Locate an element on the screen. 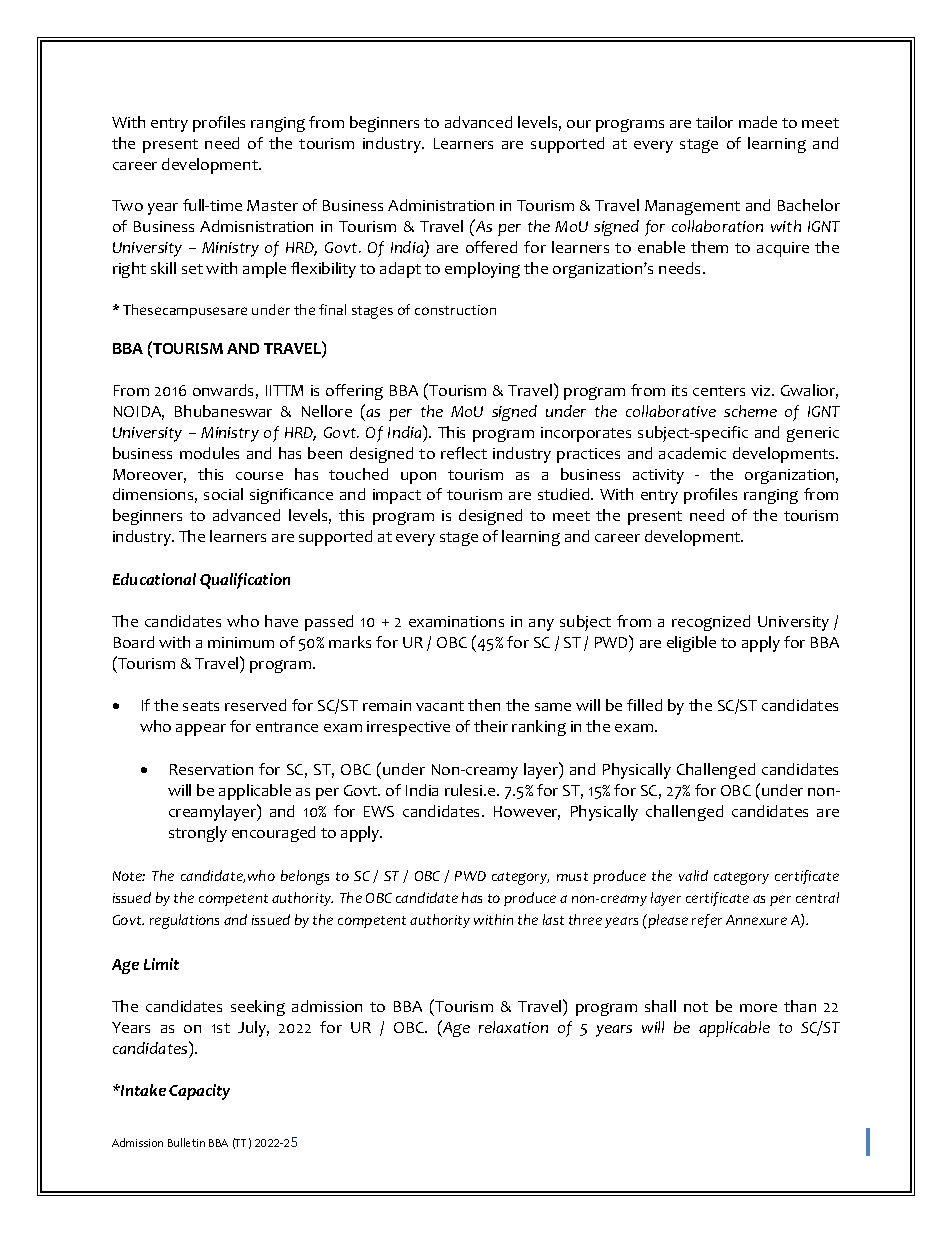 The image size is (952, 1233). than is located at coordinates (800, 1006).
